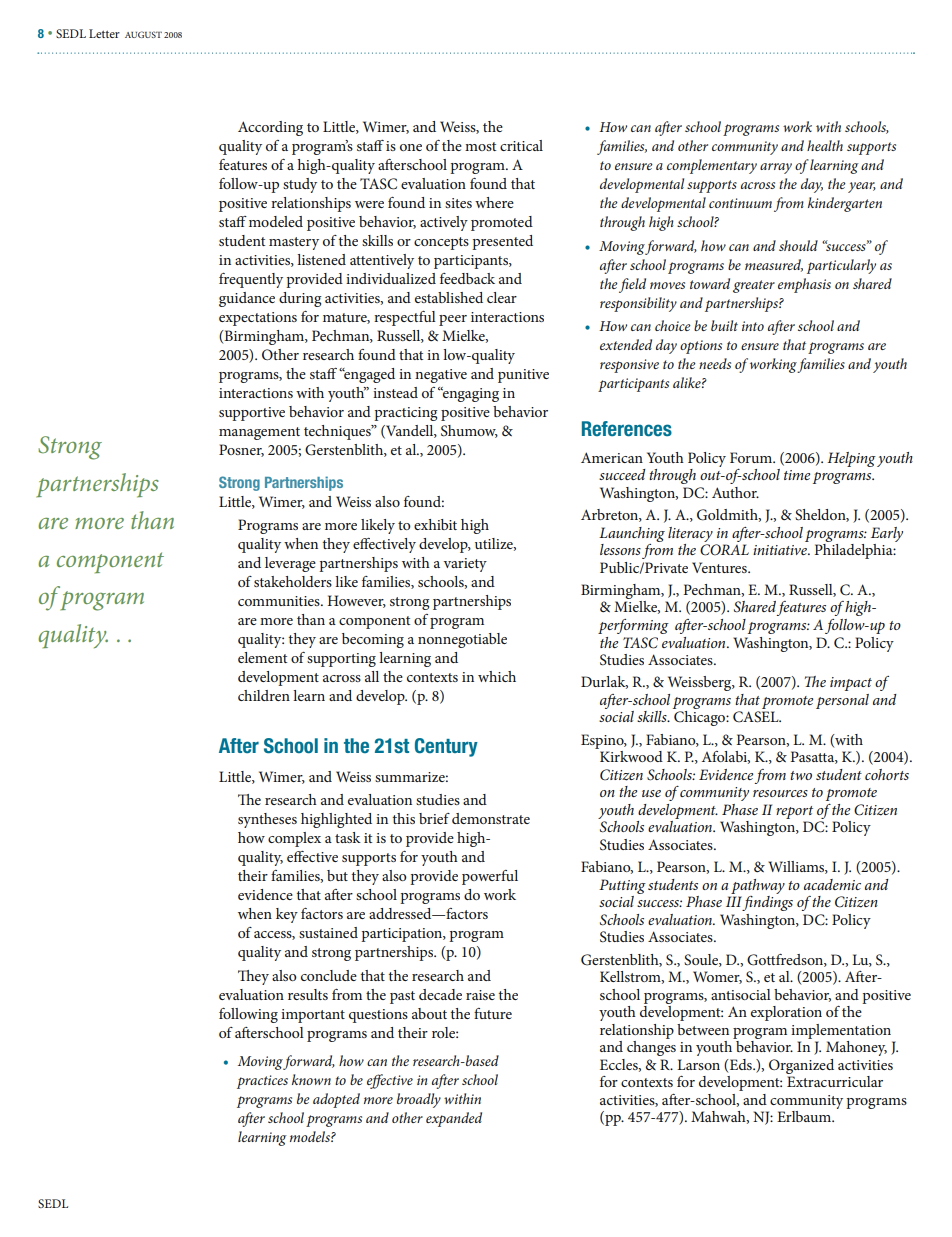 This screenshot has height=1237, width=952. Describe the element at coordinates (252, 414) in the screenshot. I see `supportive` at that location.
